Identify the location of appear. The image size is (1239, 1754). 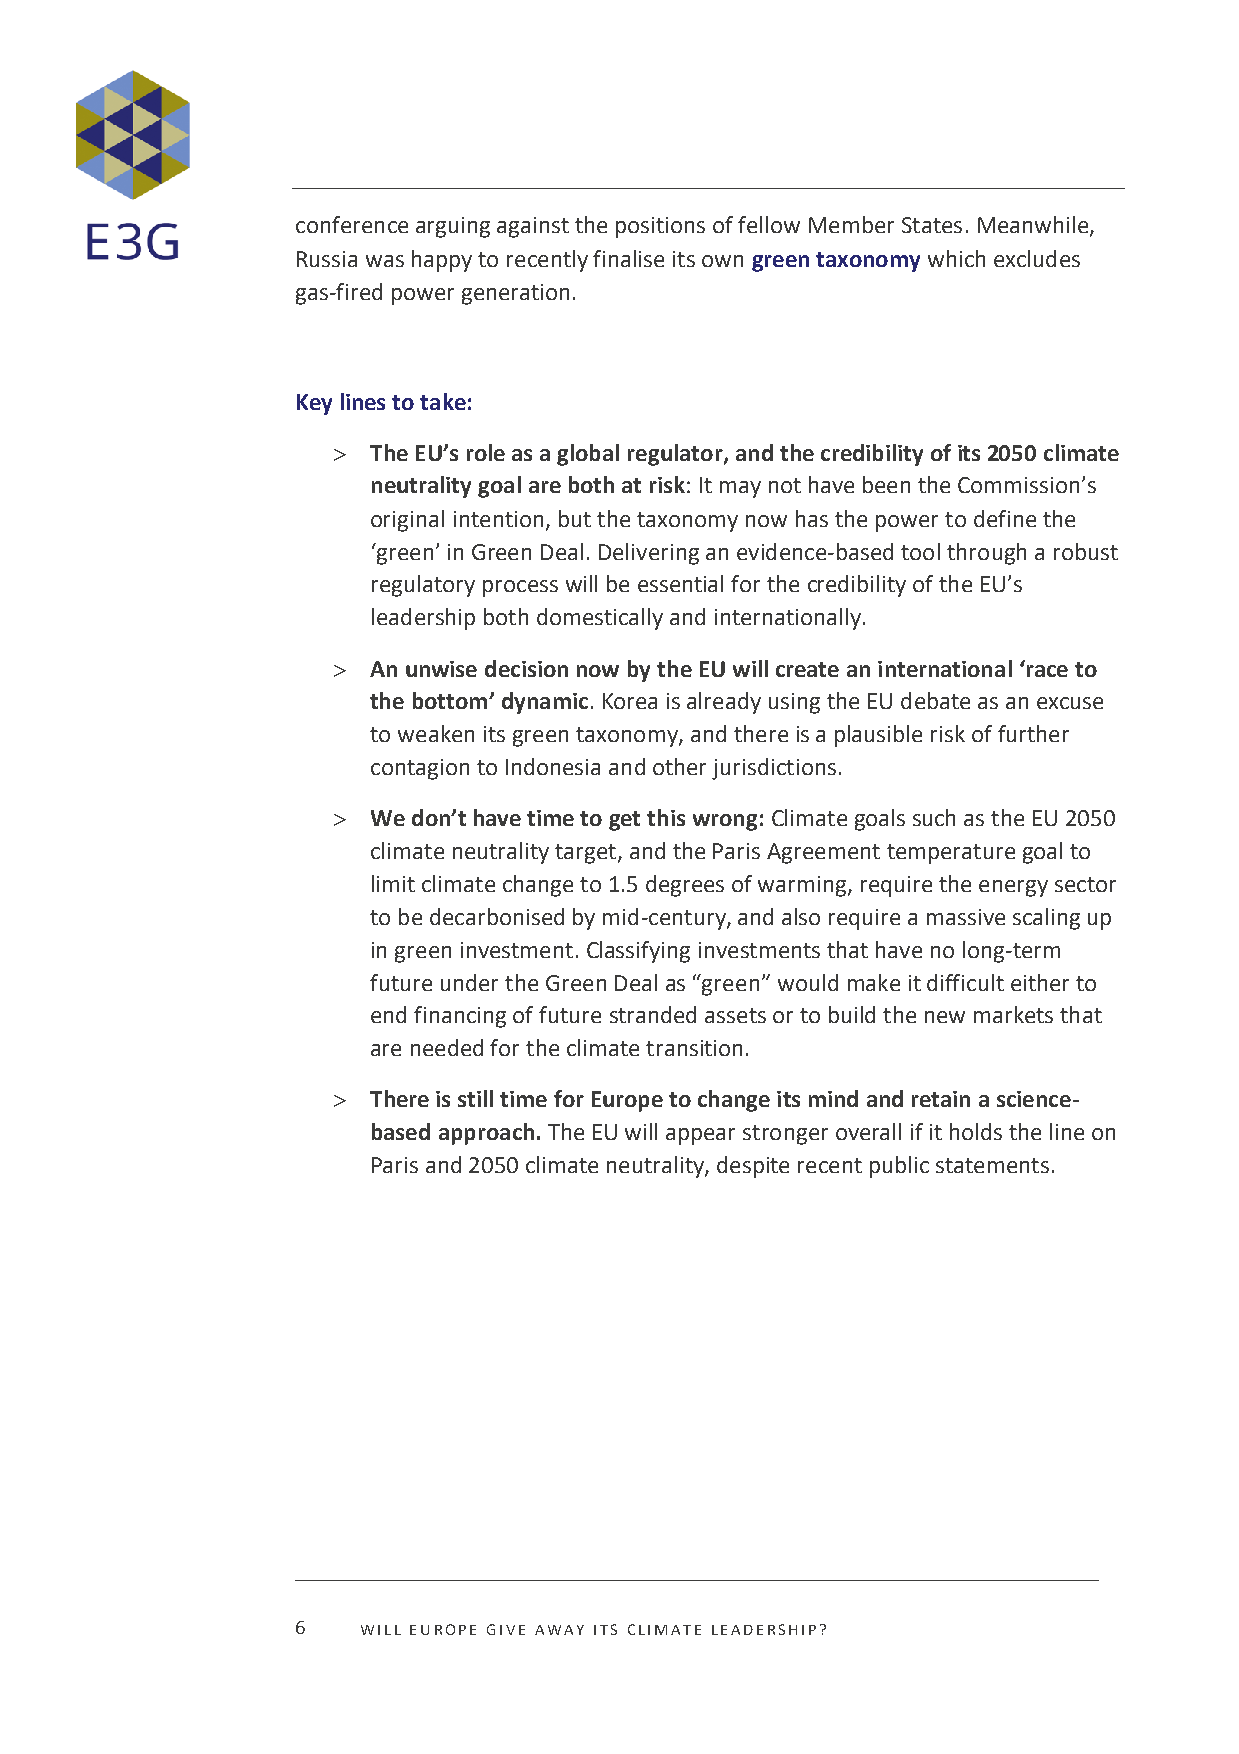
(700, 1136).
